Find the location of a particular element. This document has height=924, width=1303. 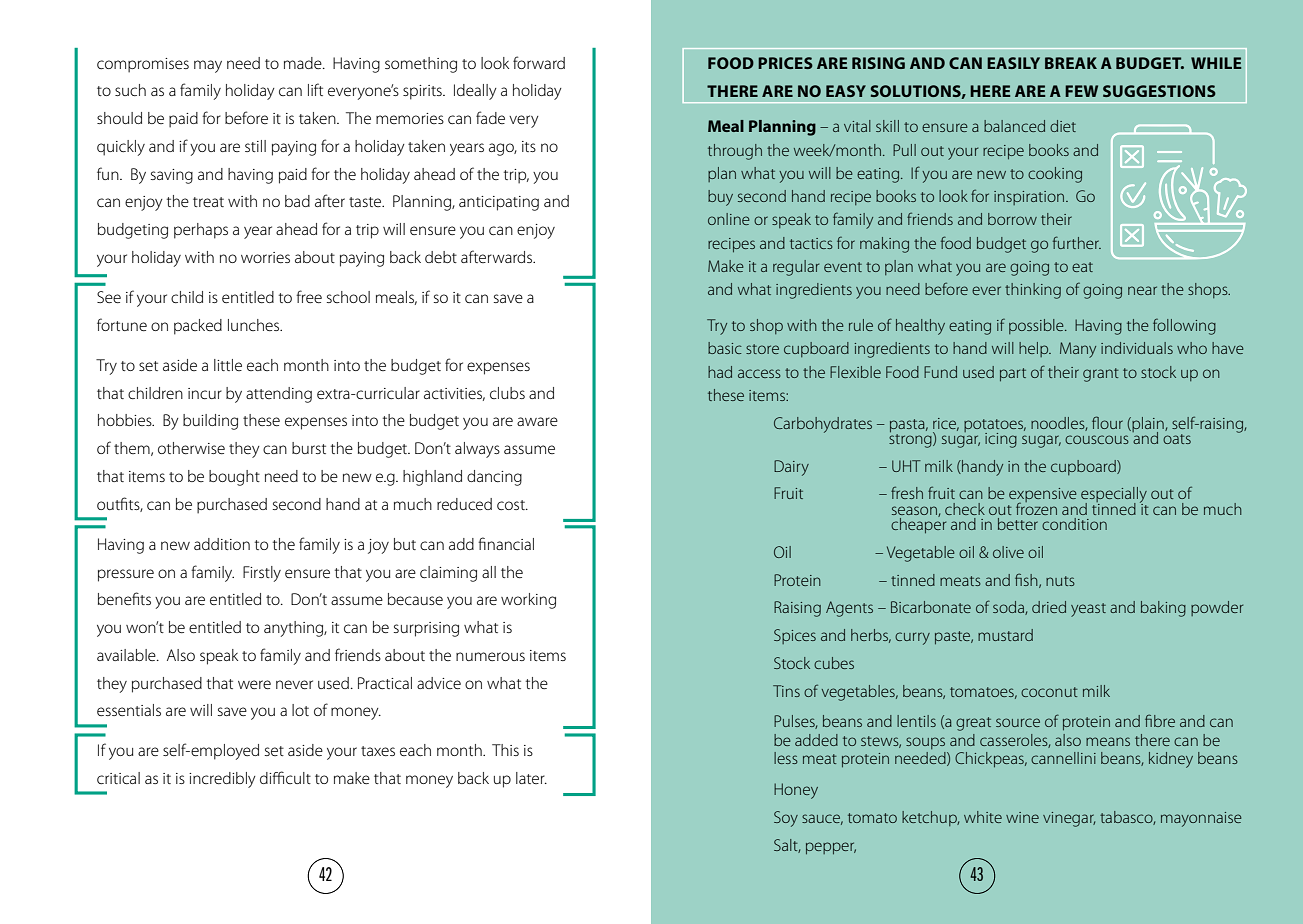

possible is located at coordinates (1037, 326).
